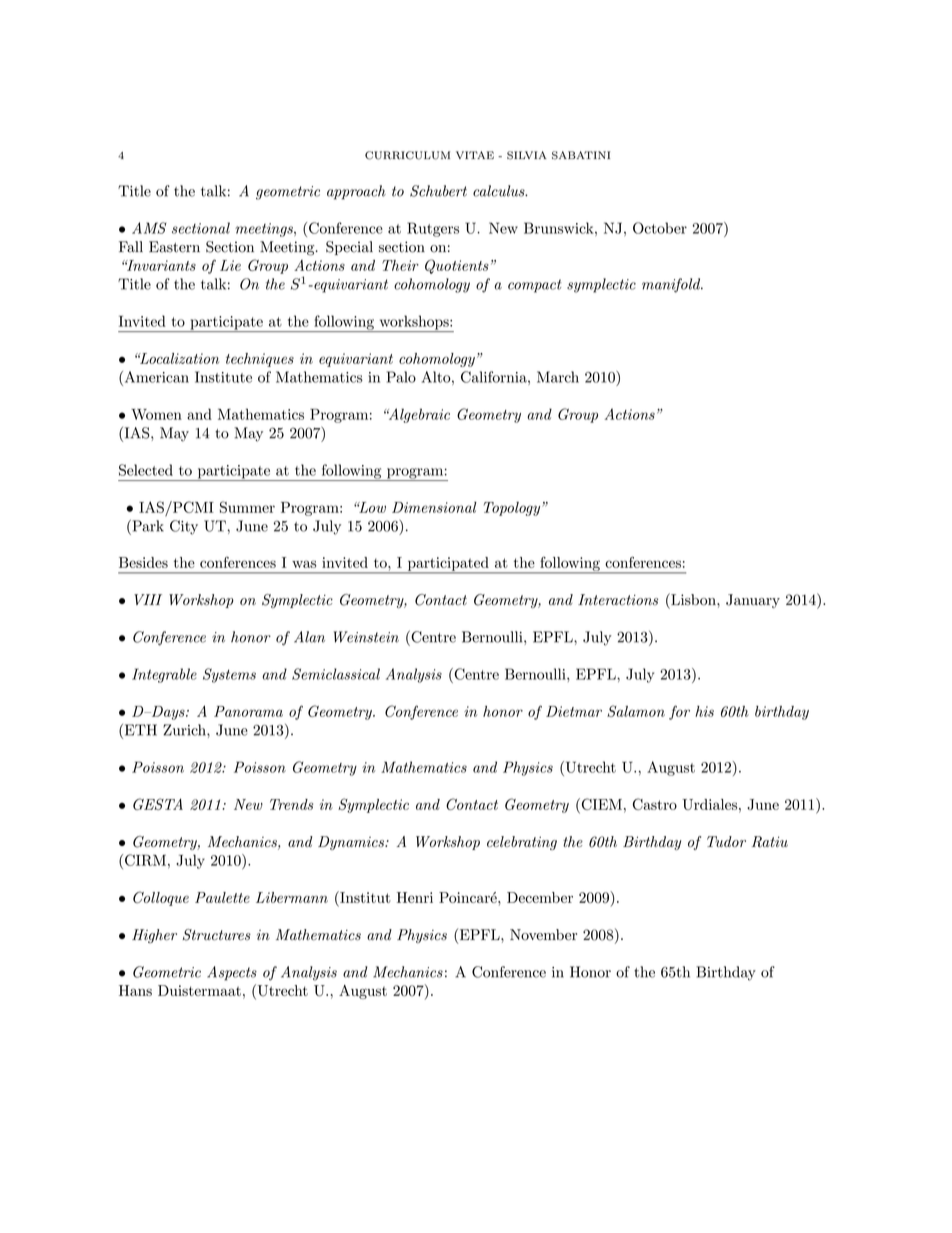  What do you see at coordinates (438, 191) in the document?
I see `Schubert` at bounding box center [438, 191].
